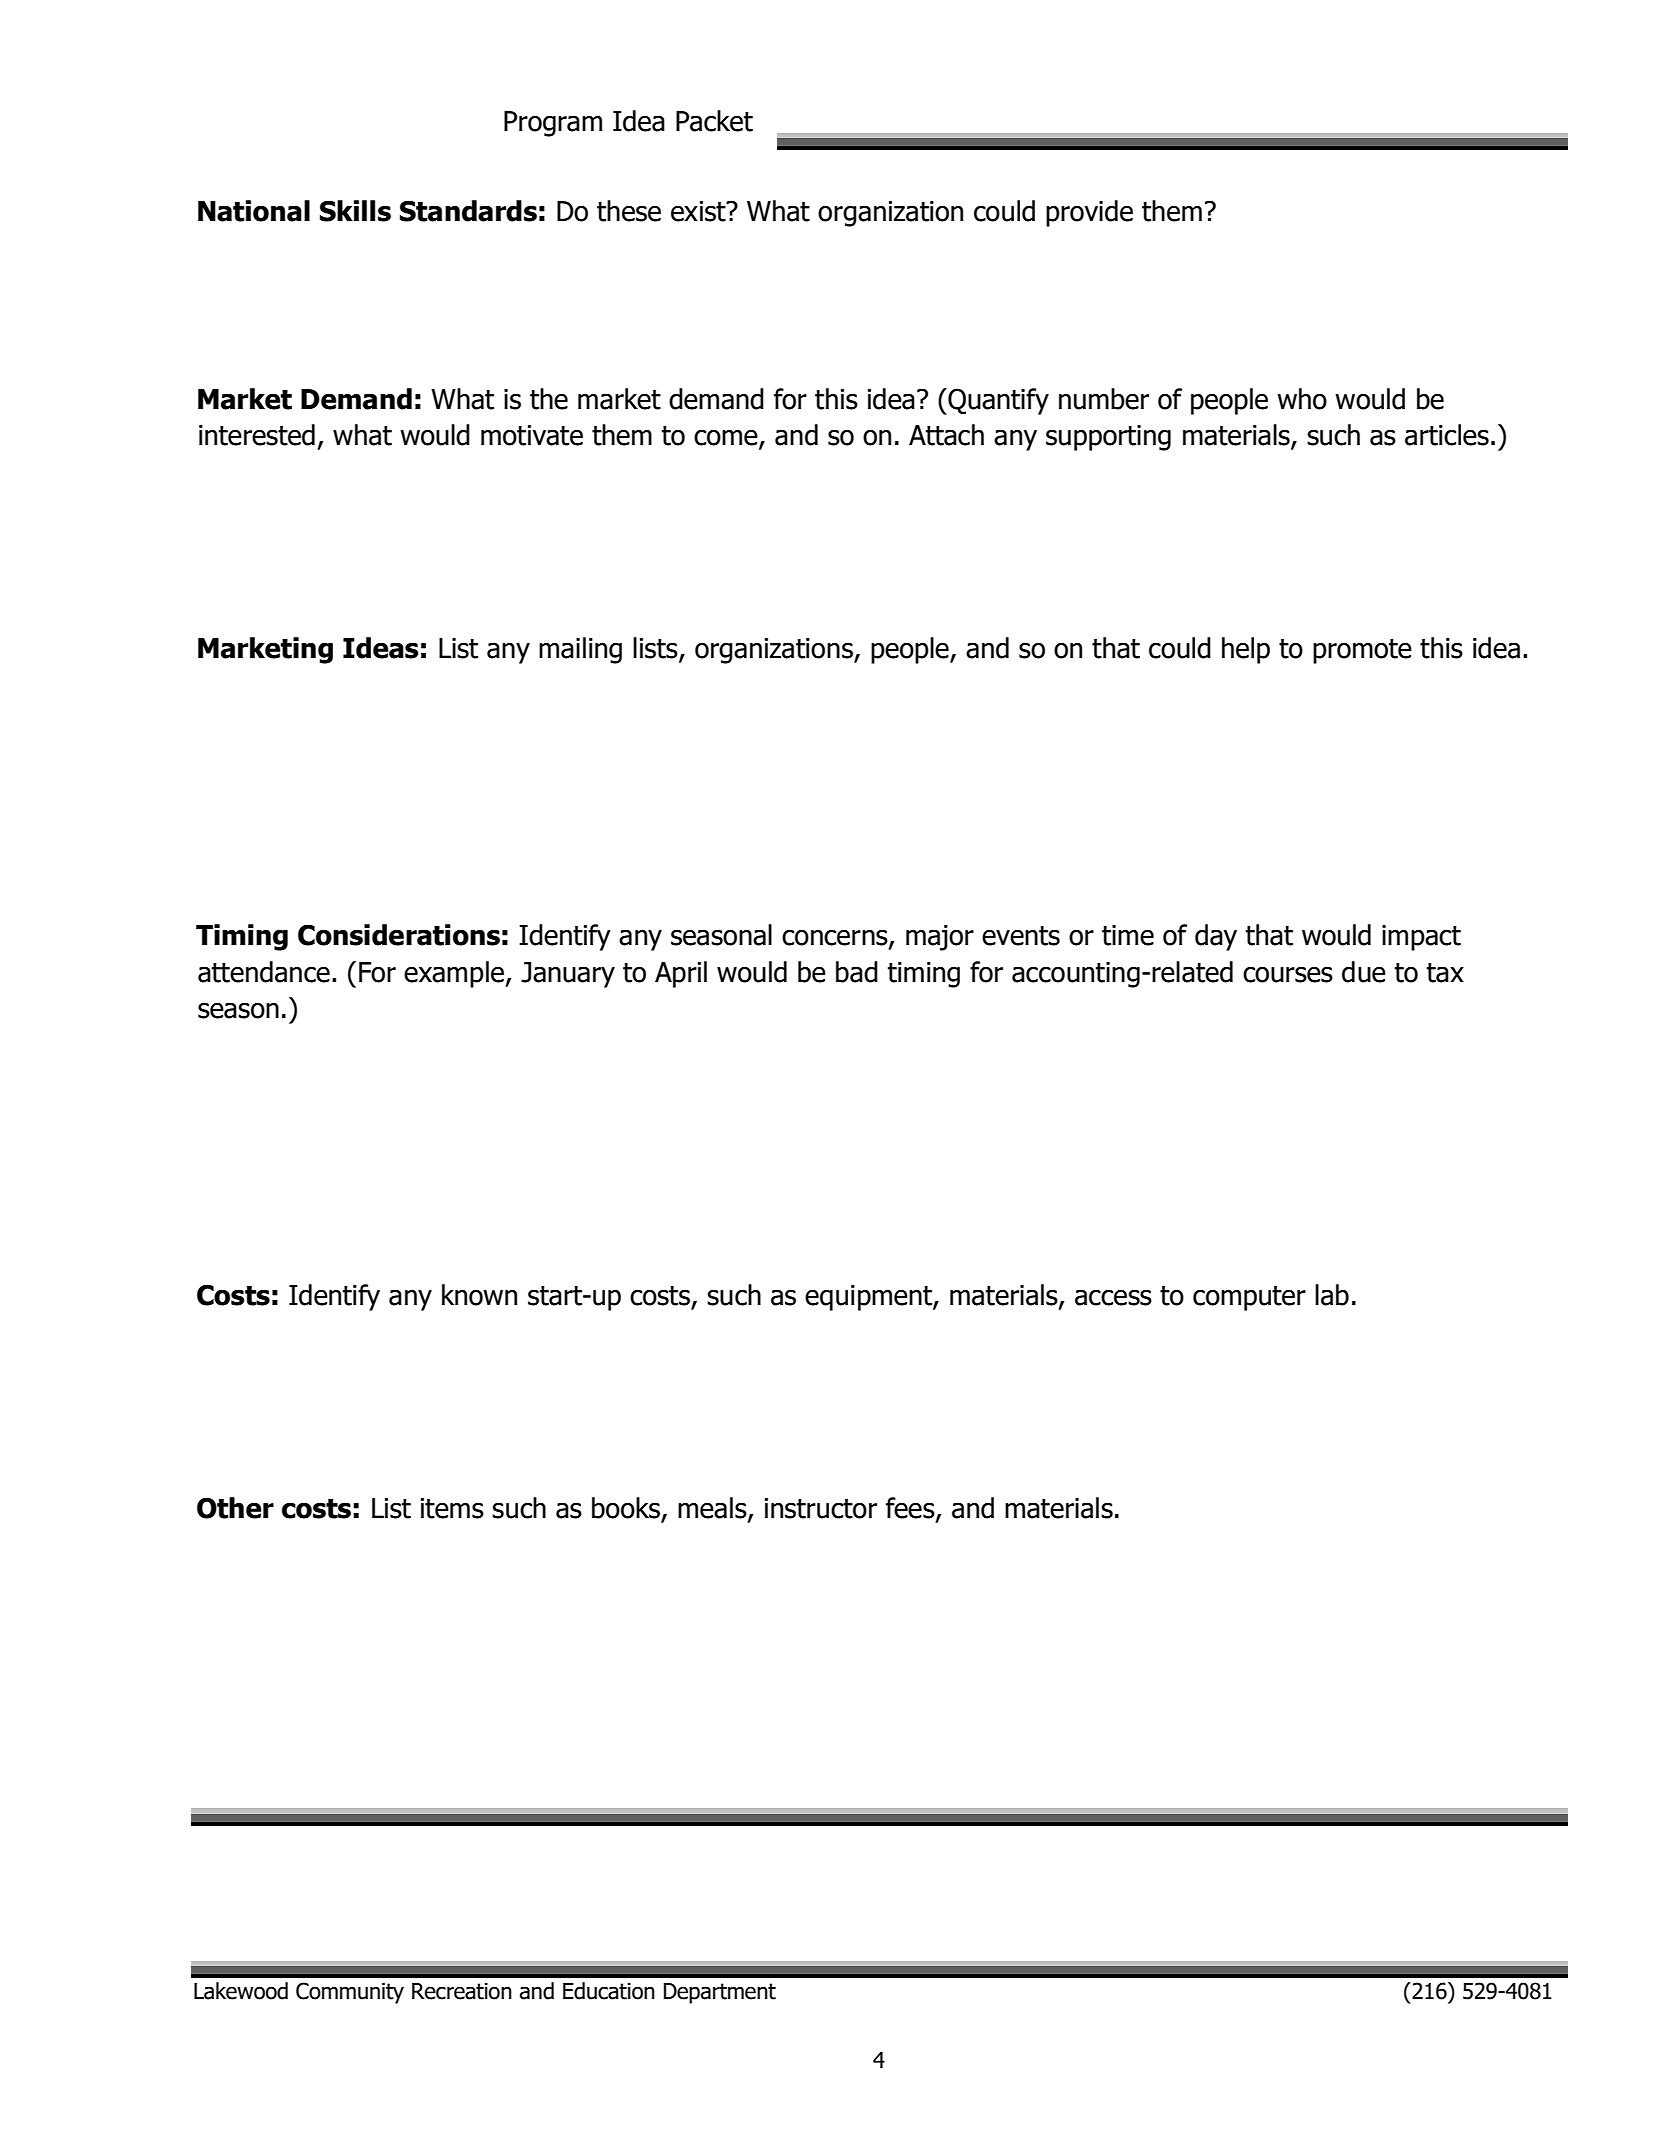  What do you see at coordinates (355, 211) in the page?
I see `Skills` at bounding box center [355, 211].
